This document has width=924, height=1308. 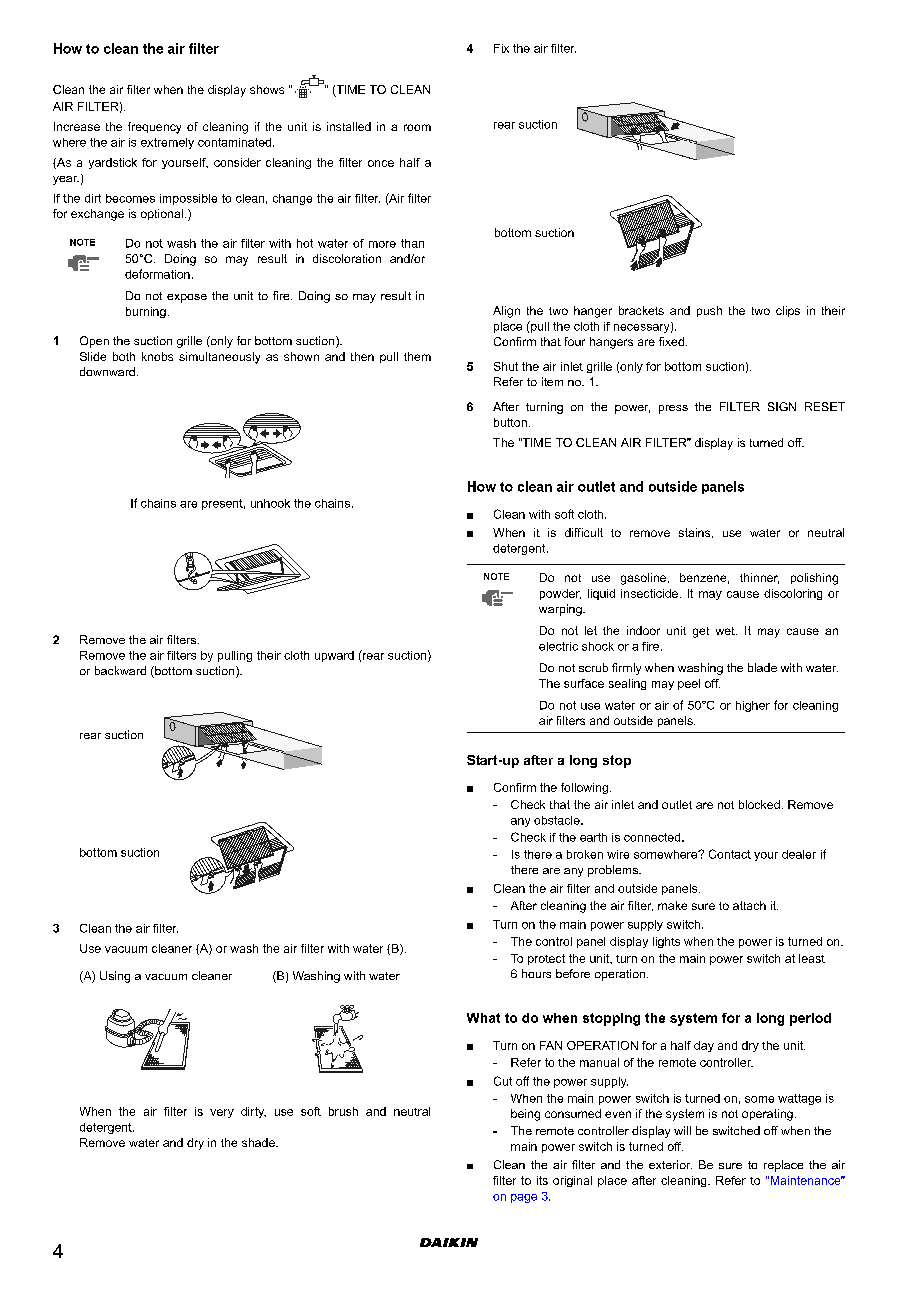 I want to click on powder, so click(x=560, y=594).
